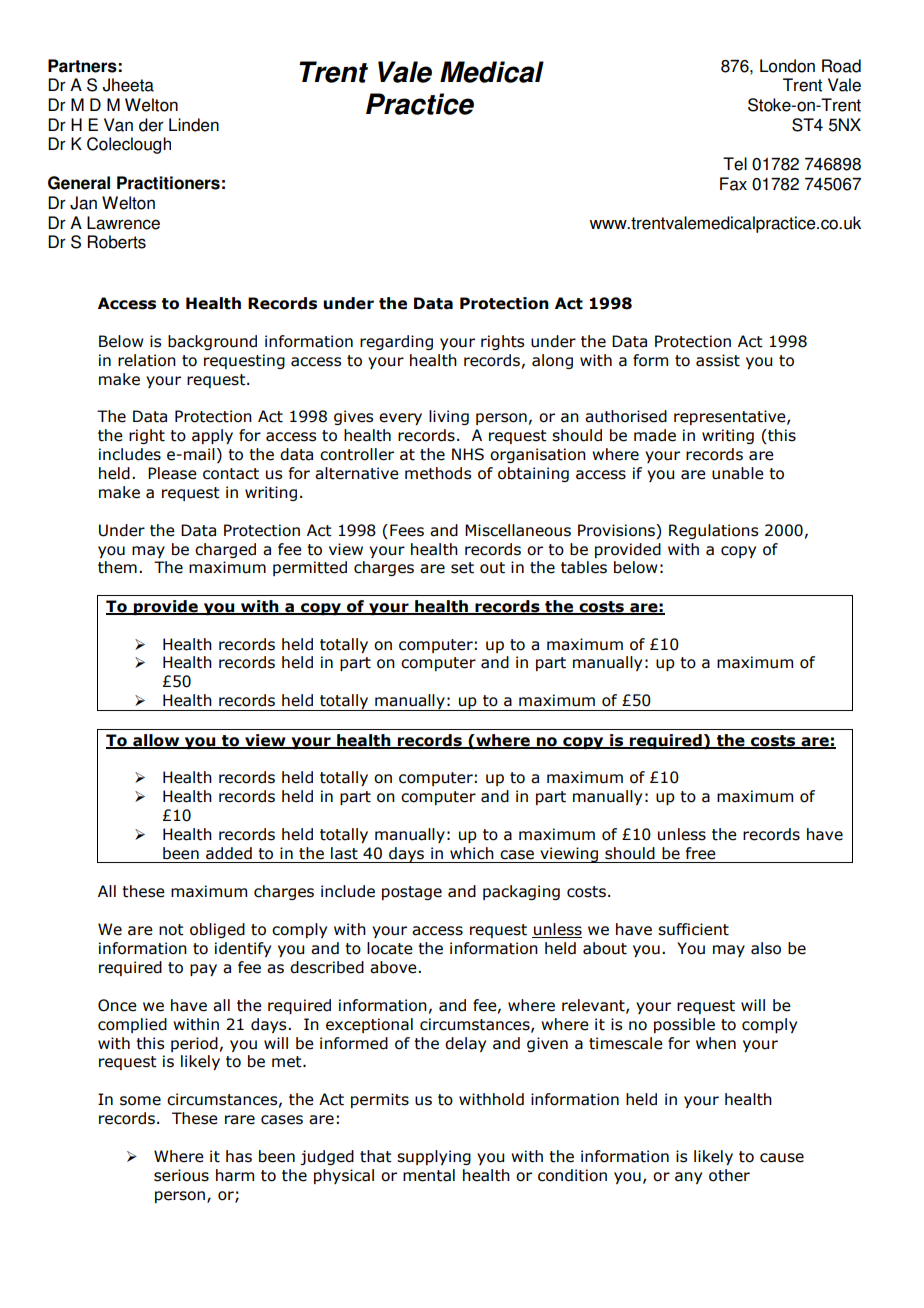  Describe the element at coordinates (171, 930) in the document. I see `not` at that location.
